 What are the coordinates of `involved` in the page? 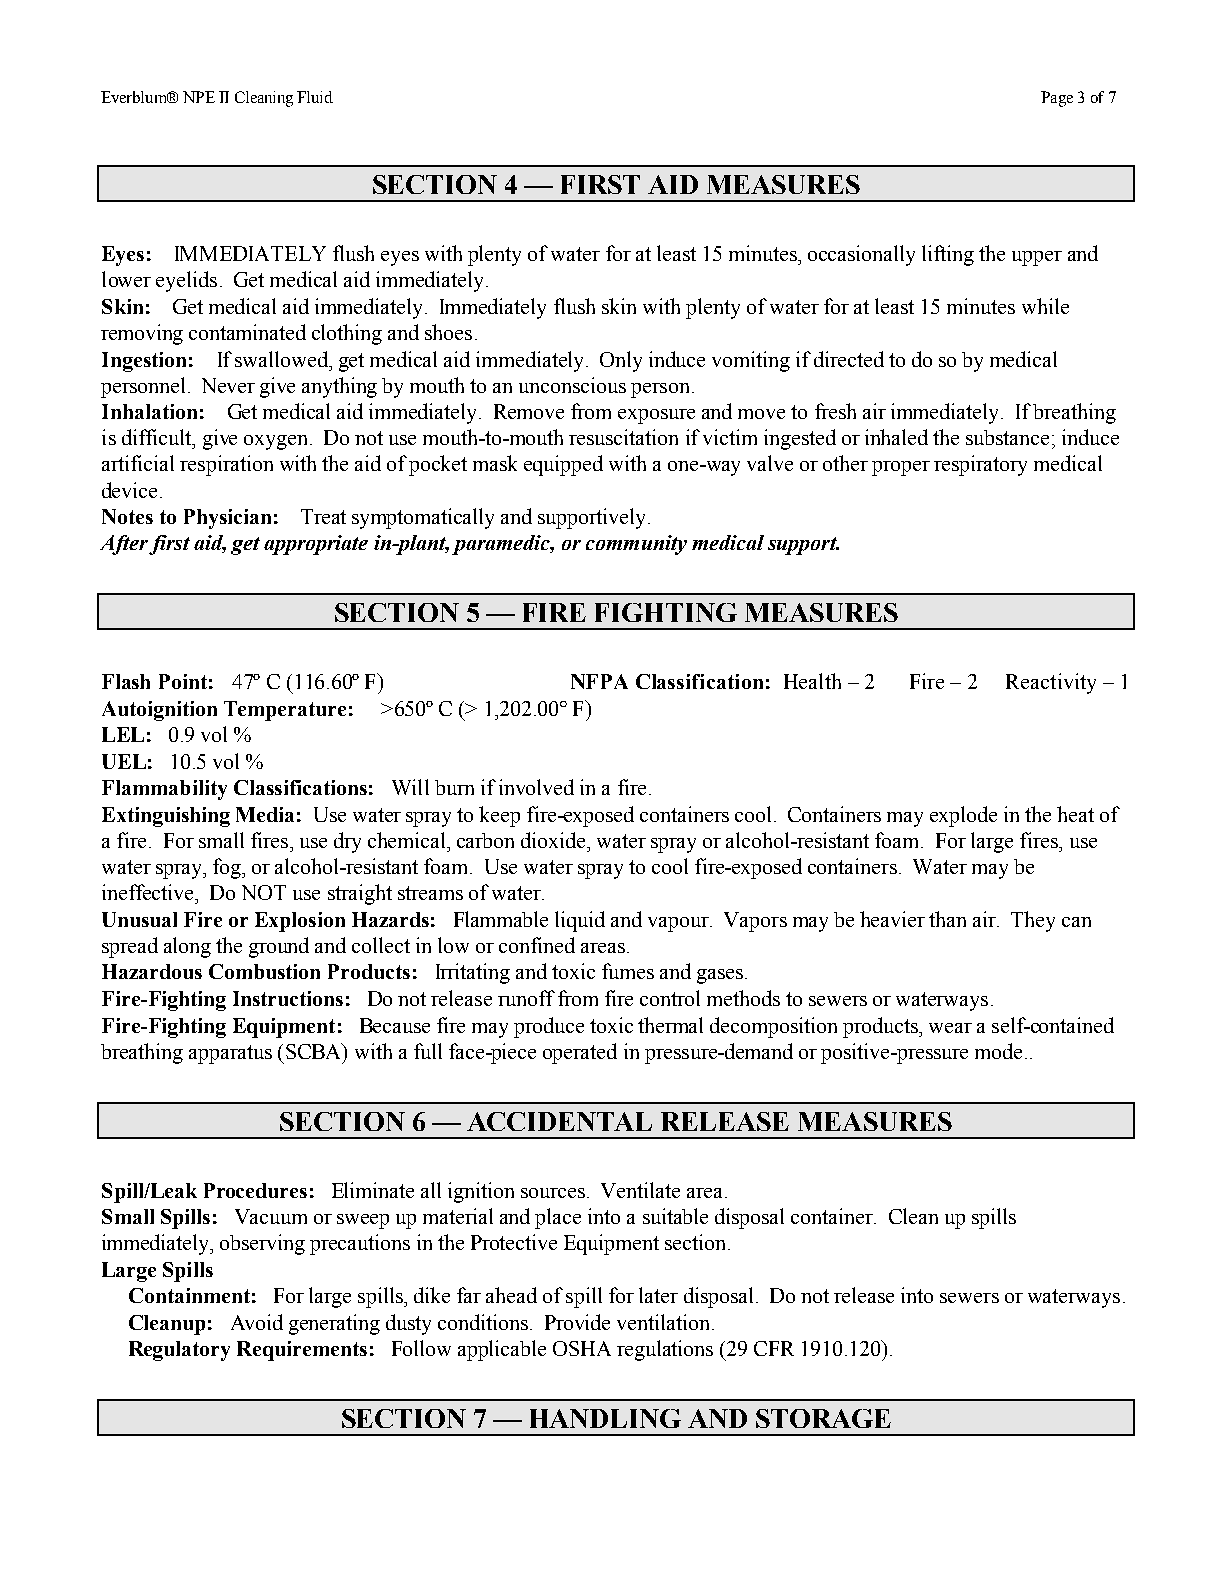 It's located at (536, 787).
